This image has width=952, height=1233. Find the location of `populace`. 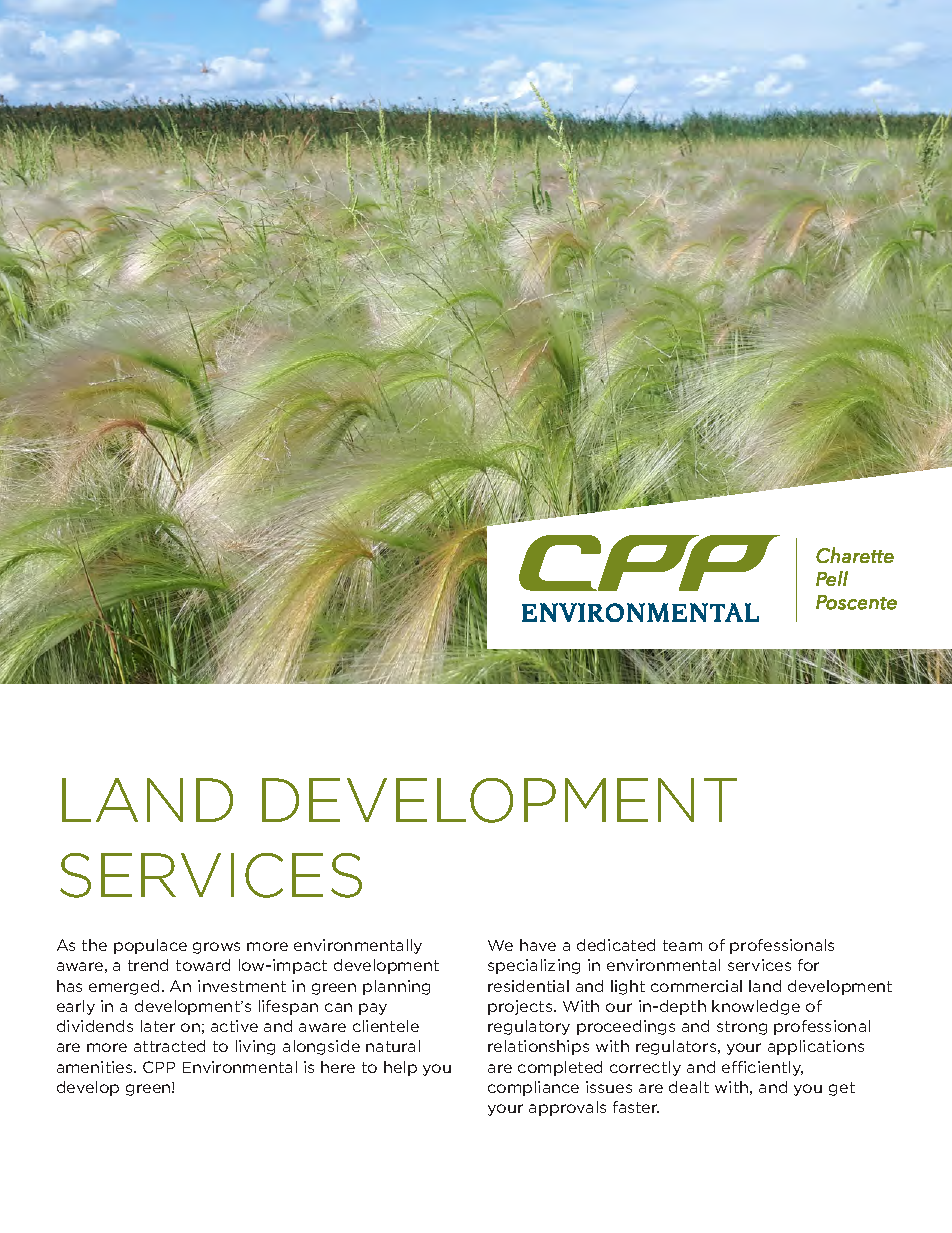

populace is located at coordinates (150, 946).
